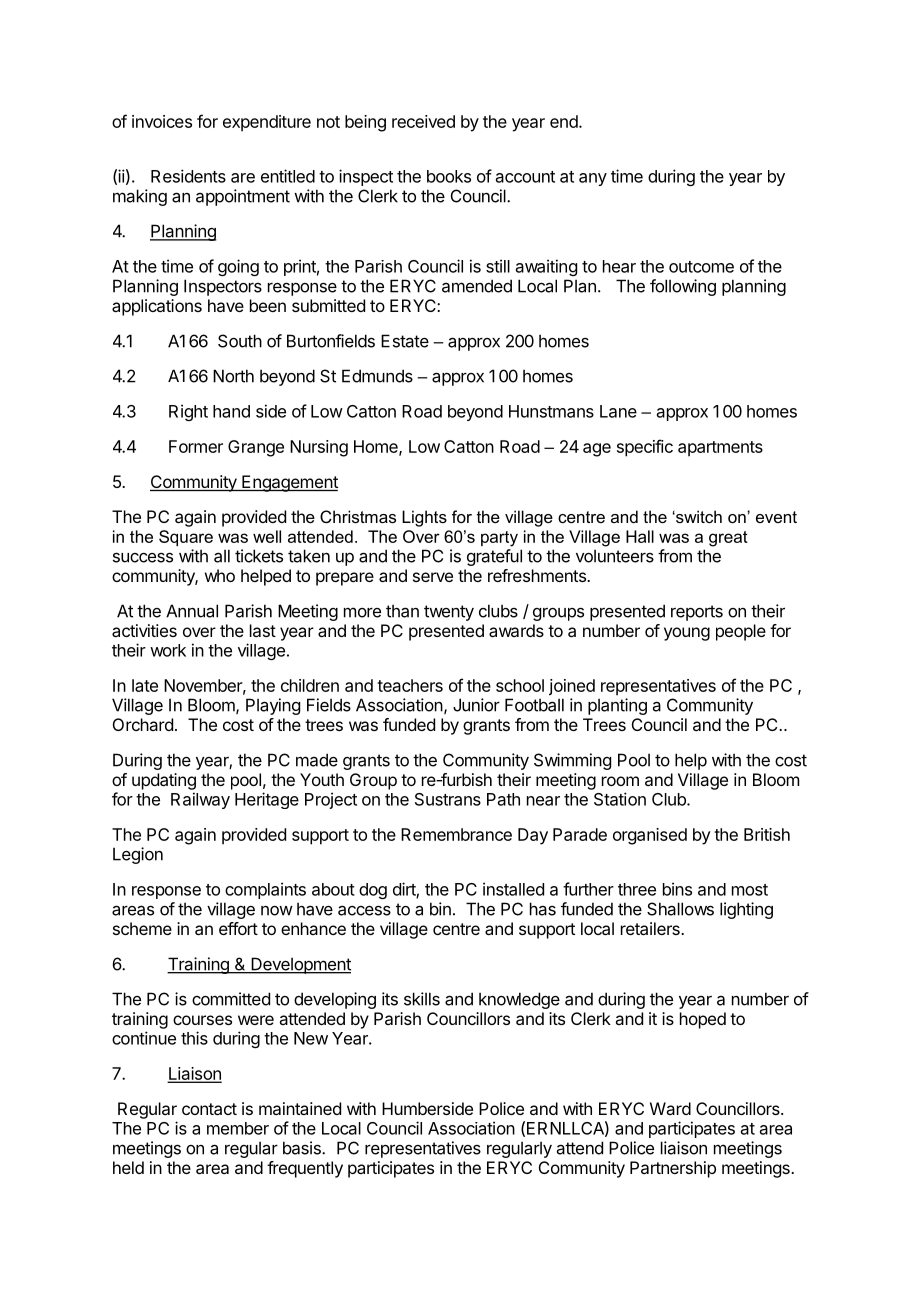 This screenshot has width=924, height=1308. I want to click on any, so click(593, 179).
